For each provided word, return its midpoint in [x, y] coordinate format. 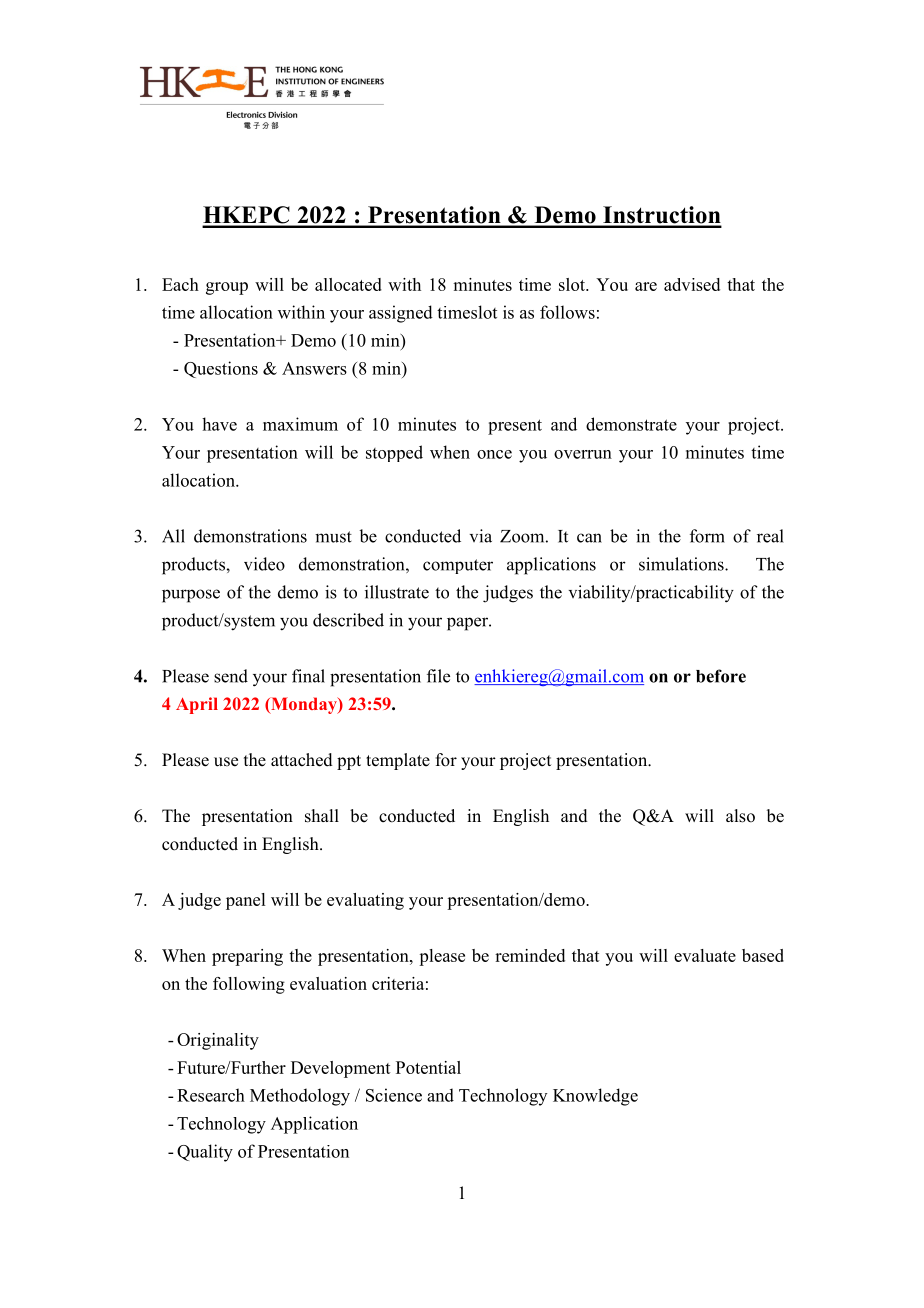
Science [394, 1095]
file [438, 676]
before [721, 676]
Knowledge [595, 1097]
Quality [205, 1153]
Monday [304, 705]
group [227, 288]
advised [692, 284]
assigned [401, 314]
